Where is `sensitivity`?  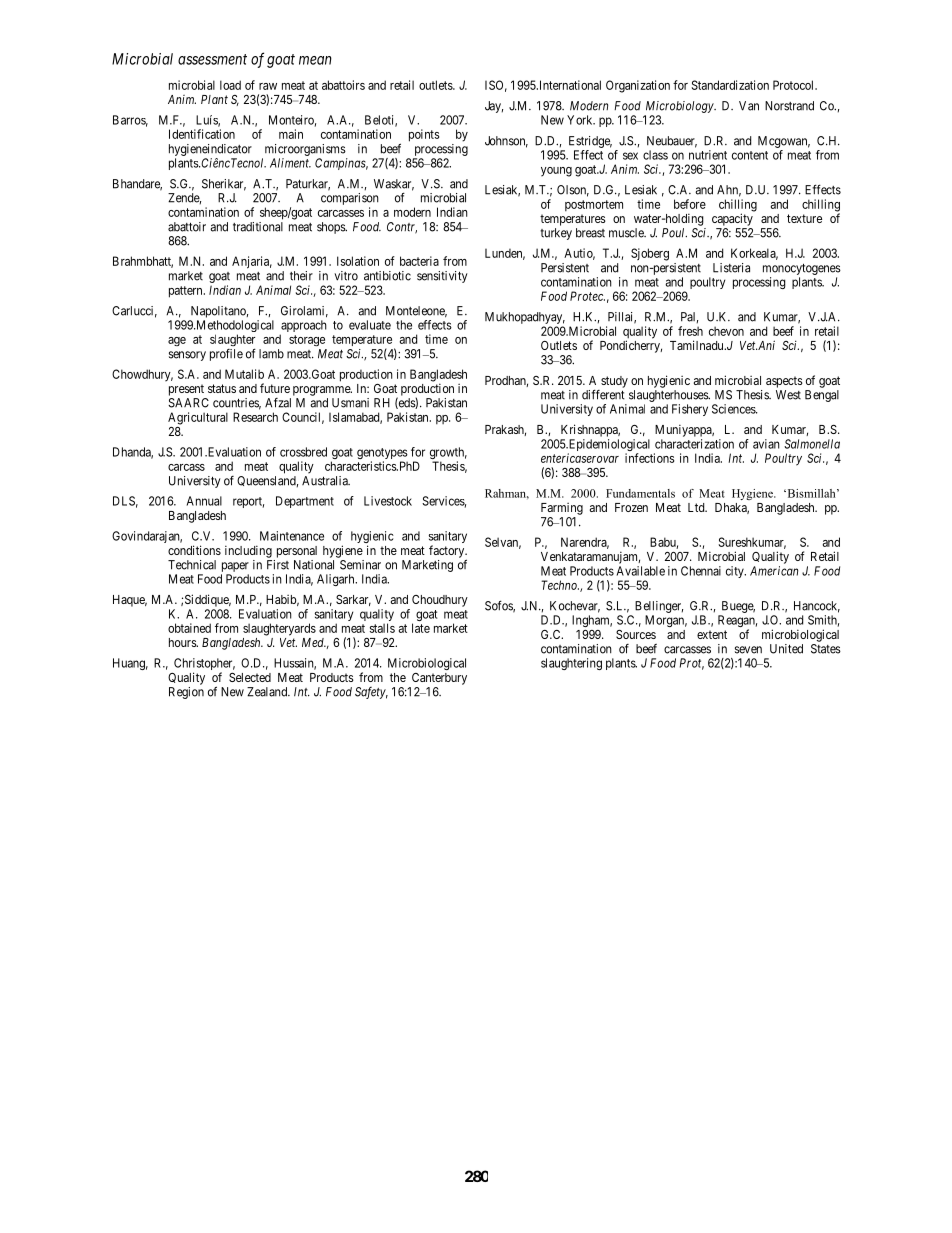 sensitivity is located at coordinates (442, 277).
